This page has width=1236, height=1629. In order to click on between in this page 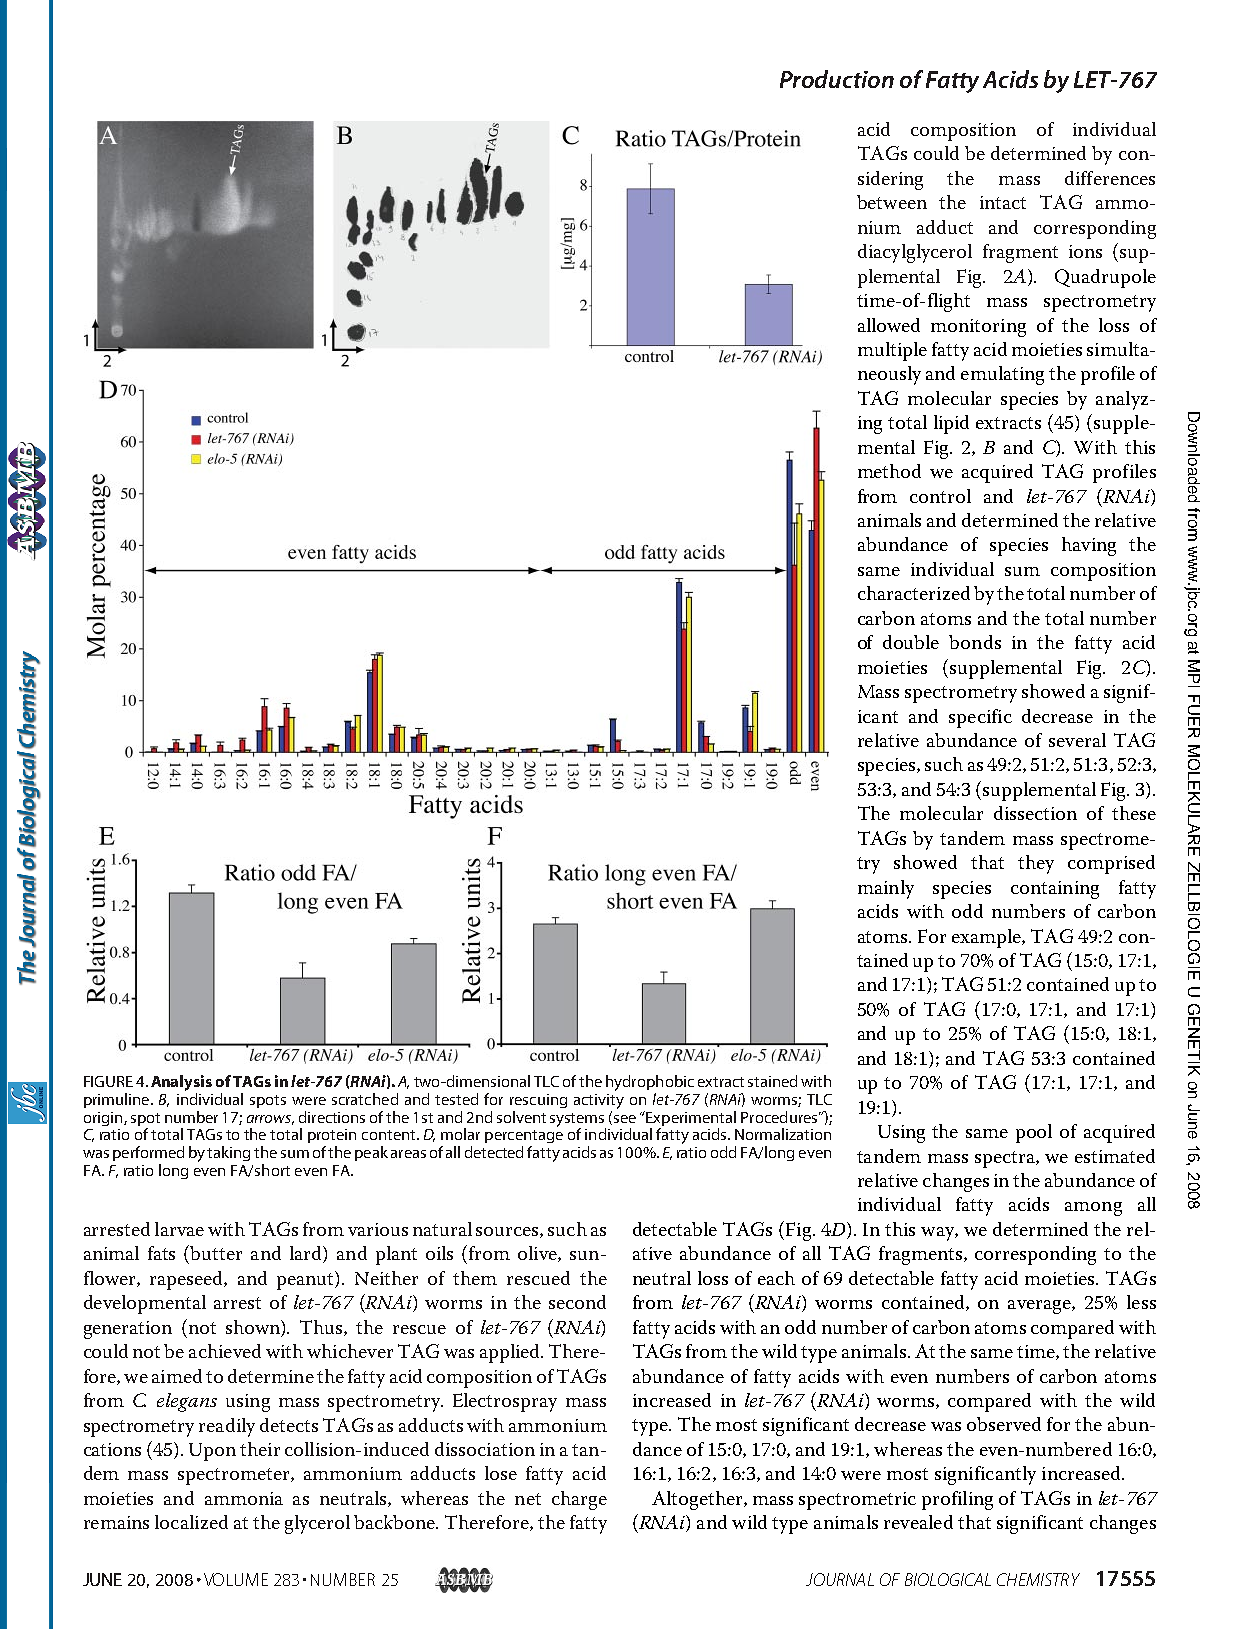, I will do `click(892, 202)`.
